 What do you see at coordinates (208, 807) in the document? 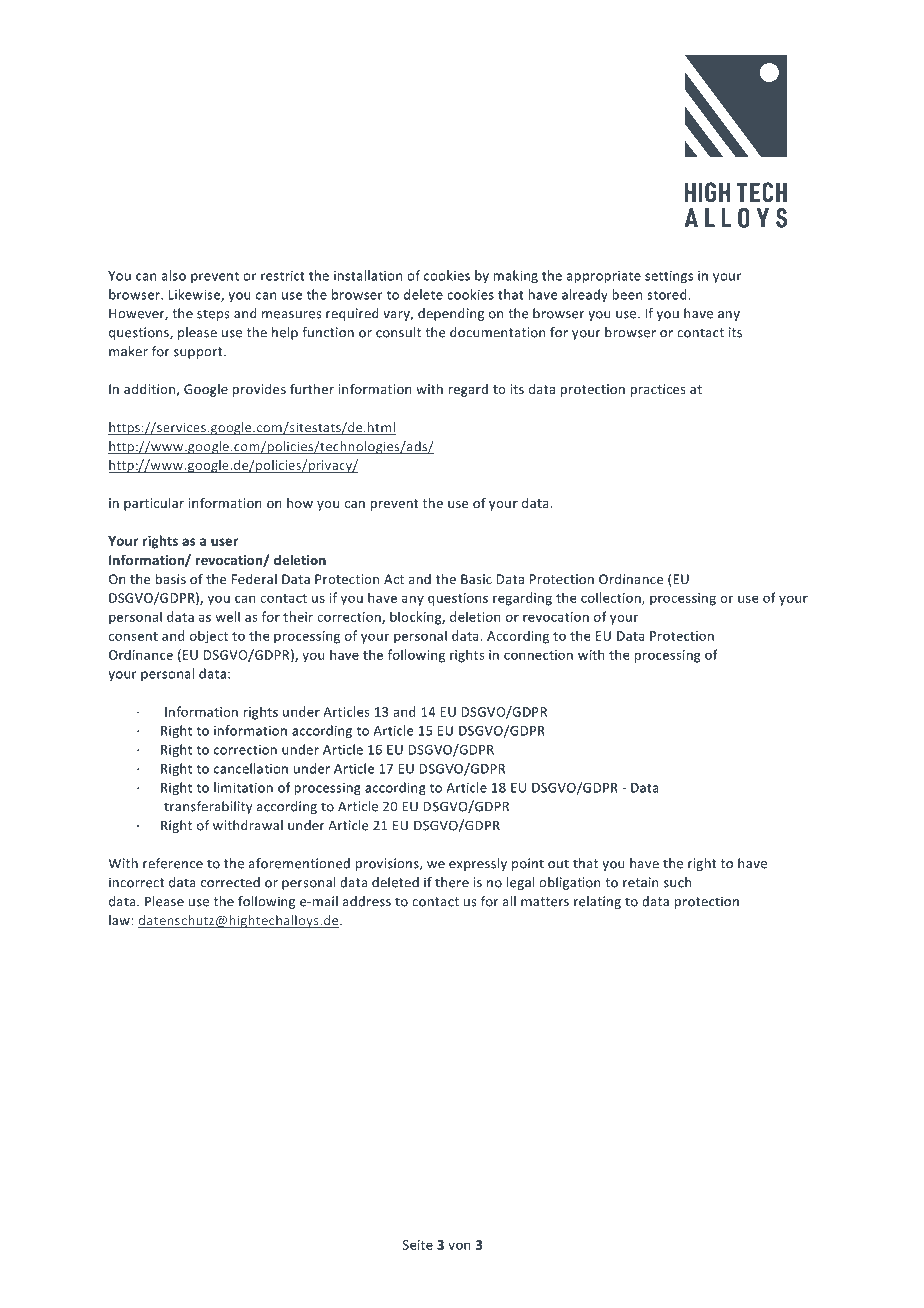
I see `transferability` at bounding box center [208, 807].
